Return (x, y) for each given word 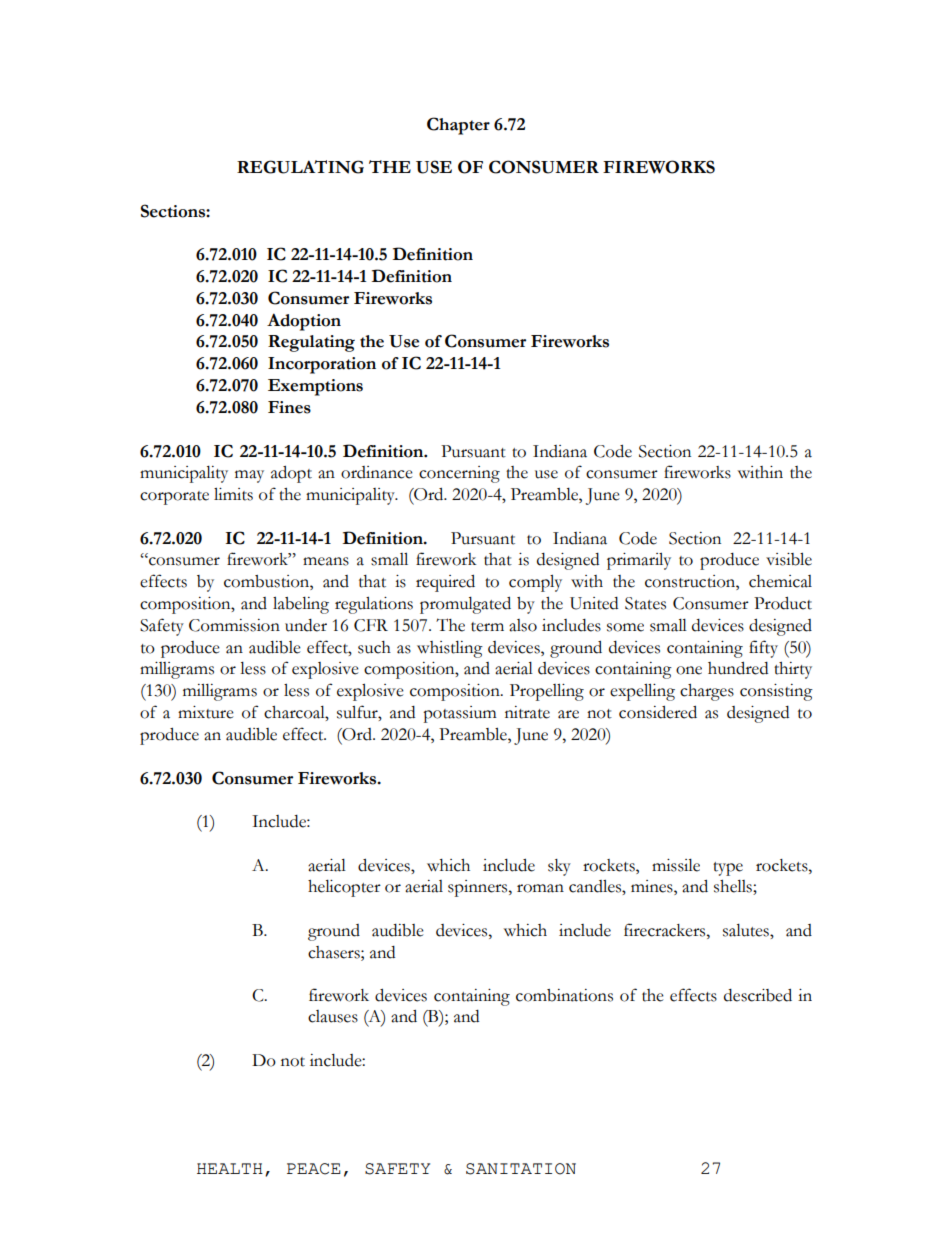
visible (789, 559)
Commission (234, 625)
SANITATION (521, 1169)
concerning (459, 474)
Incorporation (322, 365)
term (487, 627)
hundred (738, 668)
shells (734, 887)
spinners (479, 888)
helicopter (344, 888)
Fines (289, 407)
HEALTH (230, 1168)
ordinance (377, 472)
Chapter (458, 126)
